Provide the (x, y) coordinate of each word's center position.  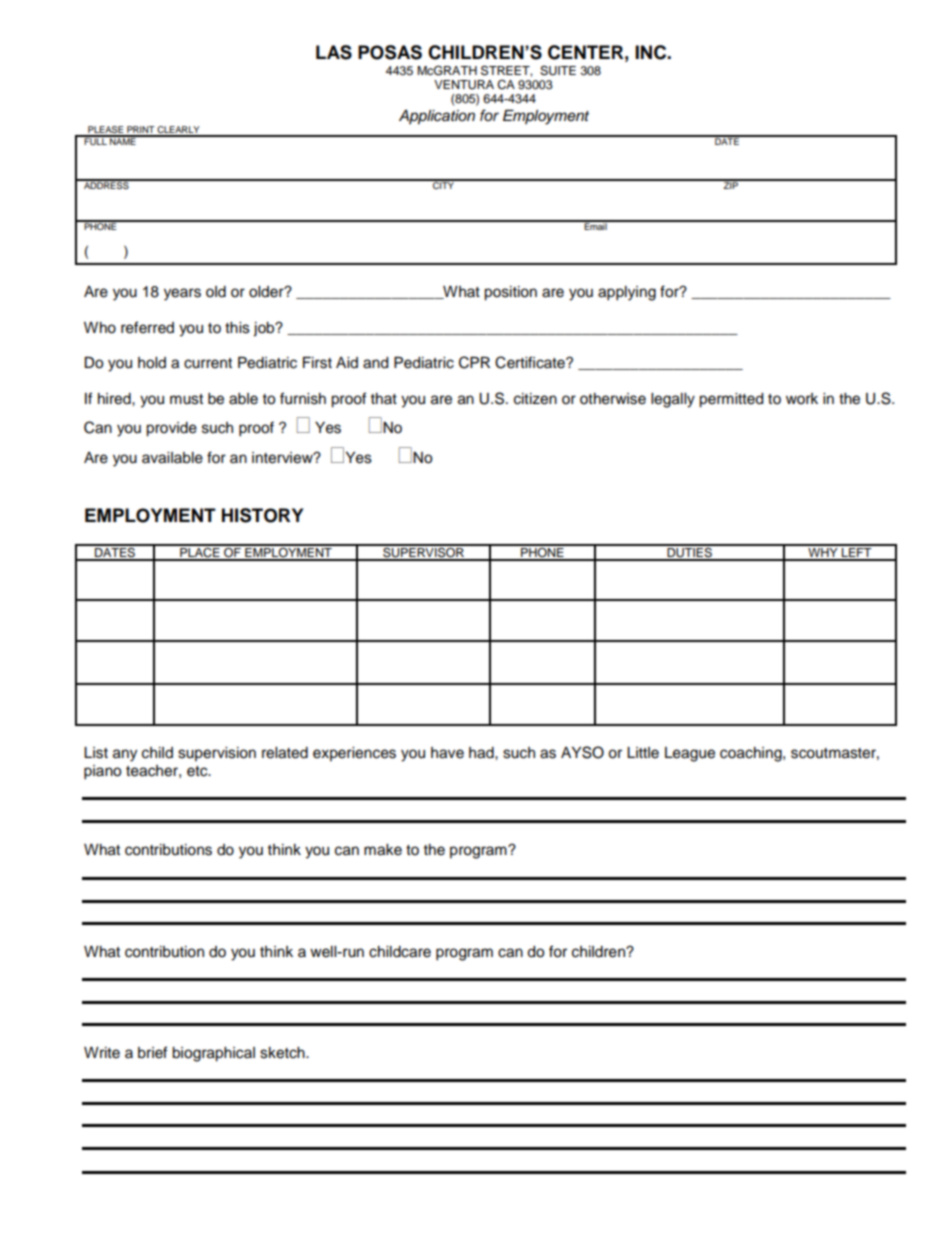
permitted (731, 400)
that (384, 398)
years (182, 294)
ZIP (730, 184)
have (447, 753)
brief (152, 1052)
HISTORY (262, 515)
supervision (217, 754)
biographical (213, 1054)
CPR (474, 362)
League (690, 754)
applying (627, 293)
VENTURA (464, 85)
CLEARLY (179, 131)
